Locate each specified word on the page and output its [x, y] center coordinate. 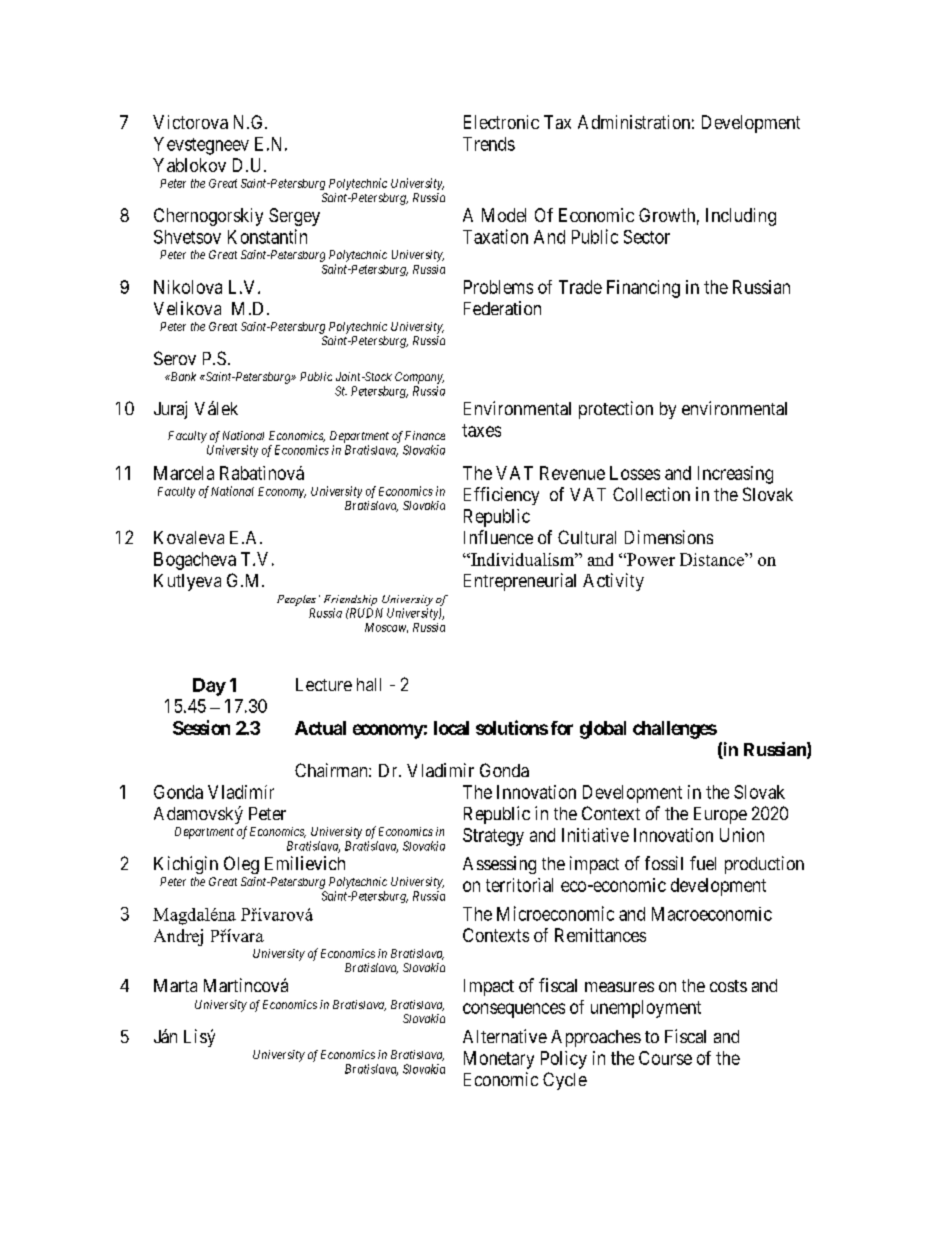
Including [741, 217]
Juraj [170, 410]
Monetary [499, 1060]
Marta [175, 985]
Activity [613, 582]
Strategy [493, 837]
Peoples [296, 600]
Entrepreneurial [520, 582]
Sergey [294, 217]
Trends [489, 144]
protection [616, 410]
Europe [720, 815]
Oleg [241, 865]
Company [419, 378]
